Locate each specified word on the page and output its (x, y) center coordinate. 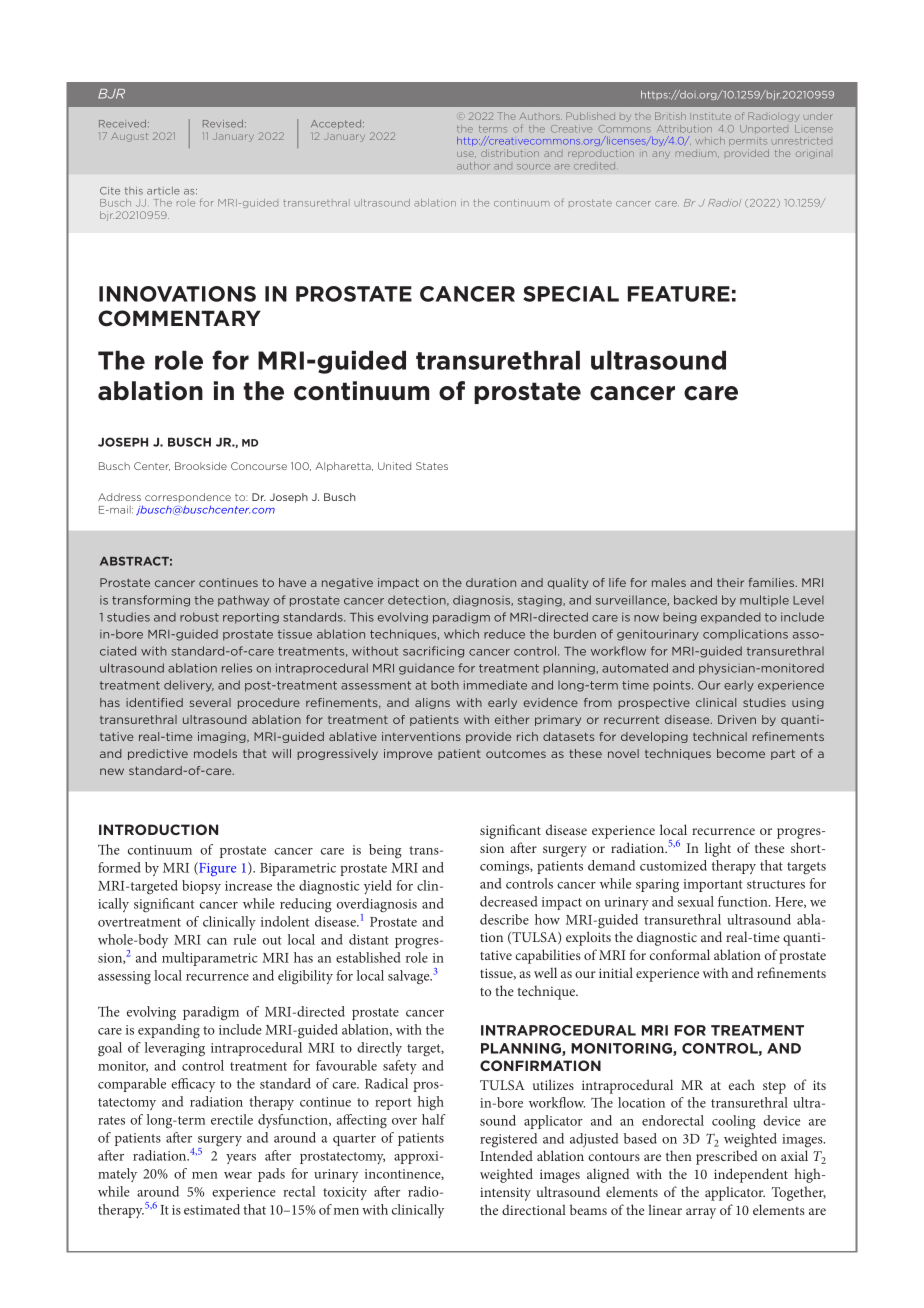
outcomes (516, 754)
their (730, 582)
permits (748, 142)
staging (541, 601)
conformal (680, 954)
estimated (212, 1209)
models (215, 753)
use (466, 154)
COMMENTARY (179, 318)
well (545, 972)
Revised (223, 124)
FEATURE (679, 294)
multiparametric (210, 959)
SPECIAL (571, 294)
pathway (243, 601)
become (741, 753)
